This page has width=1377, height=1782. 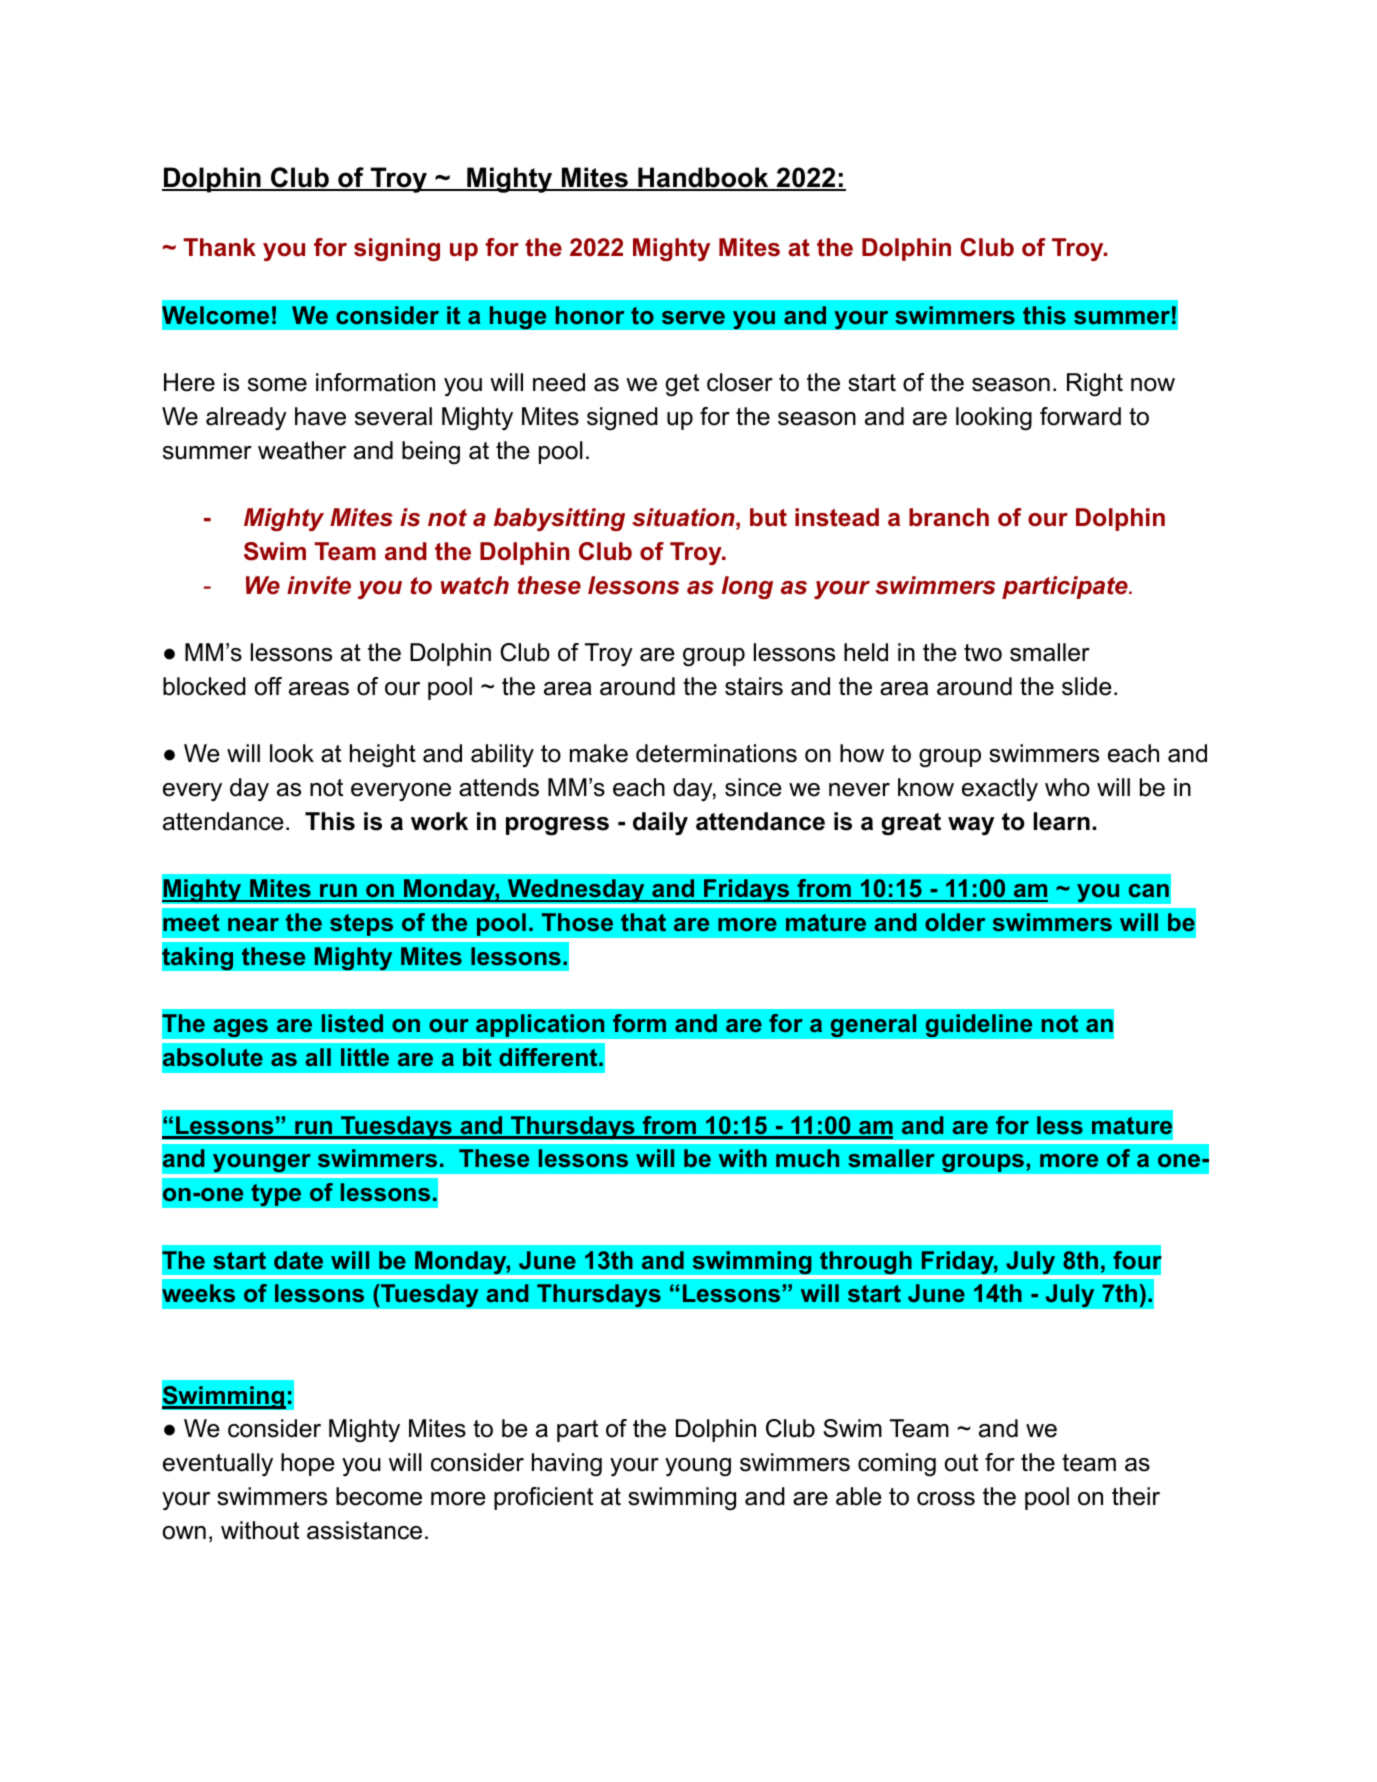 What do you see at coordinates (703, 179) in the page?
I see `Handbook` at bounding box center [703, 179].
